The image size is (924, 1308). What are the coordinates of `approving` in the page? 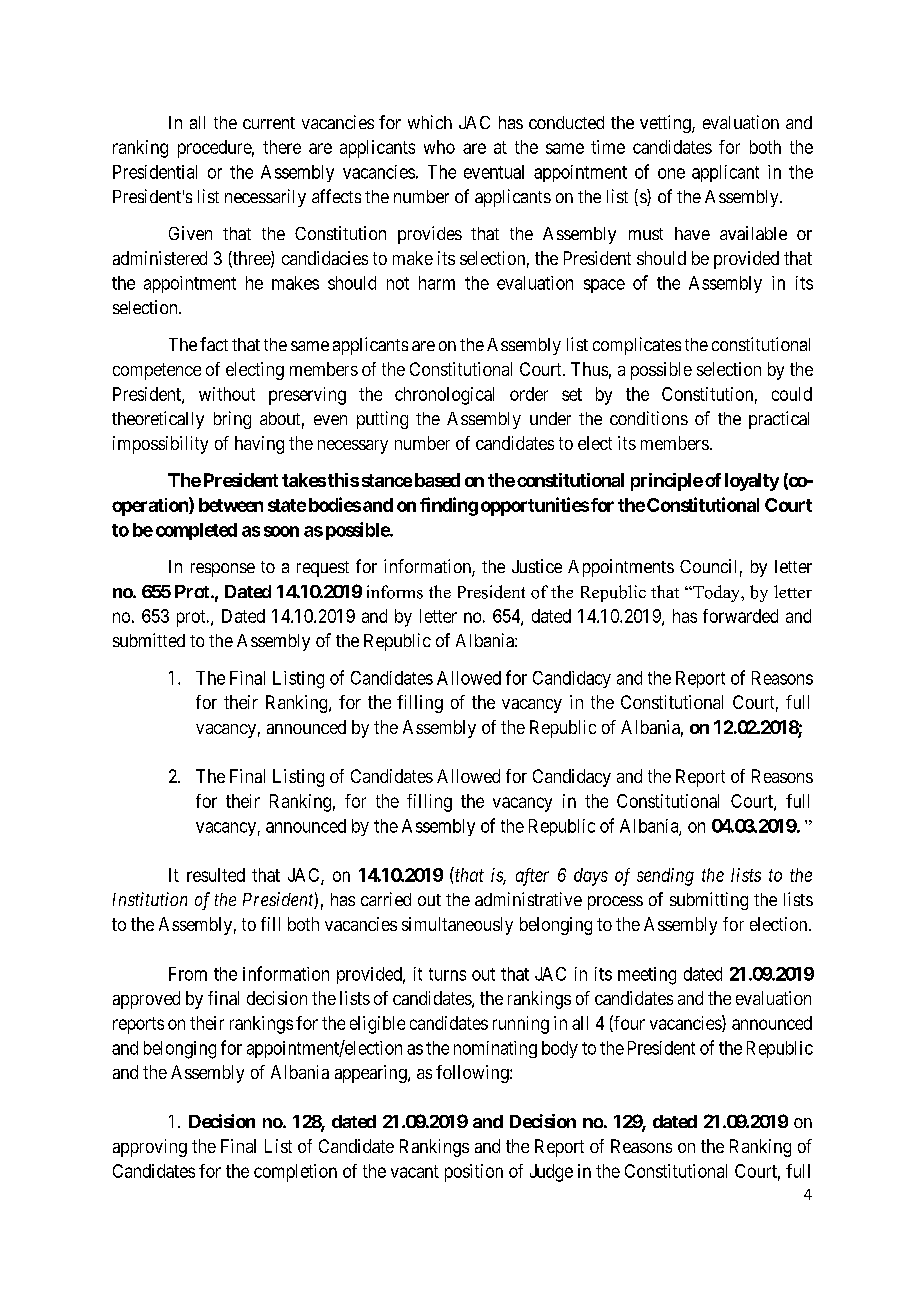 It's located at (150, 1148).
